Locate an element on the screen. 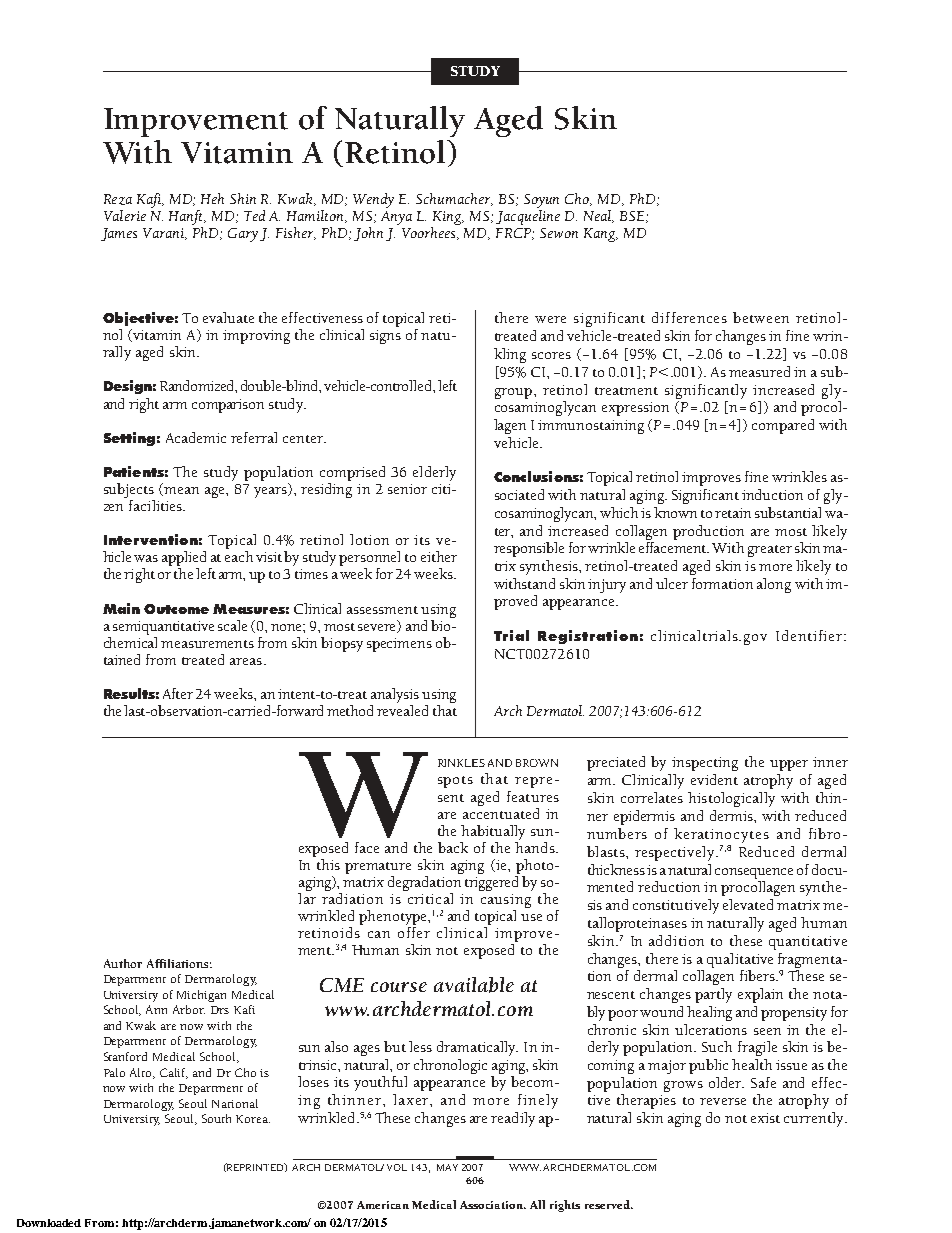 This screenshot has width=952, height=1233. King is located at coordinates (448, 218).
